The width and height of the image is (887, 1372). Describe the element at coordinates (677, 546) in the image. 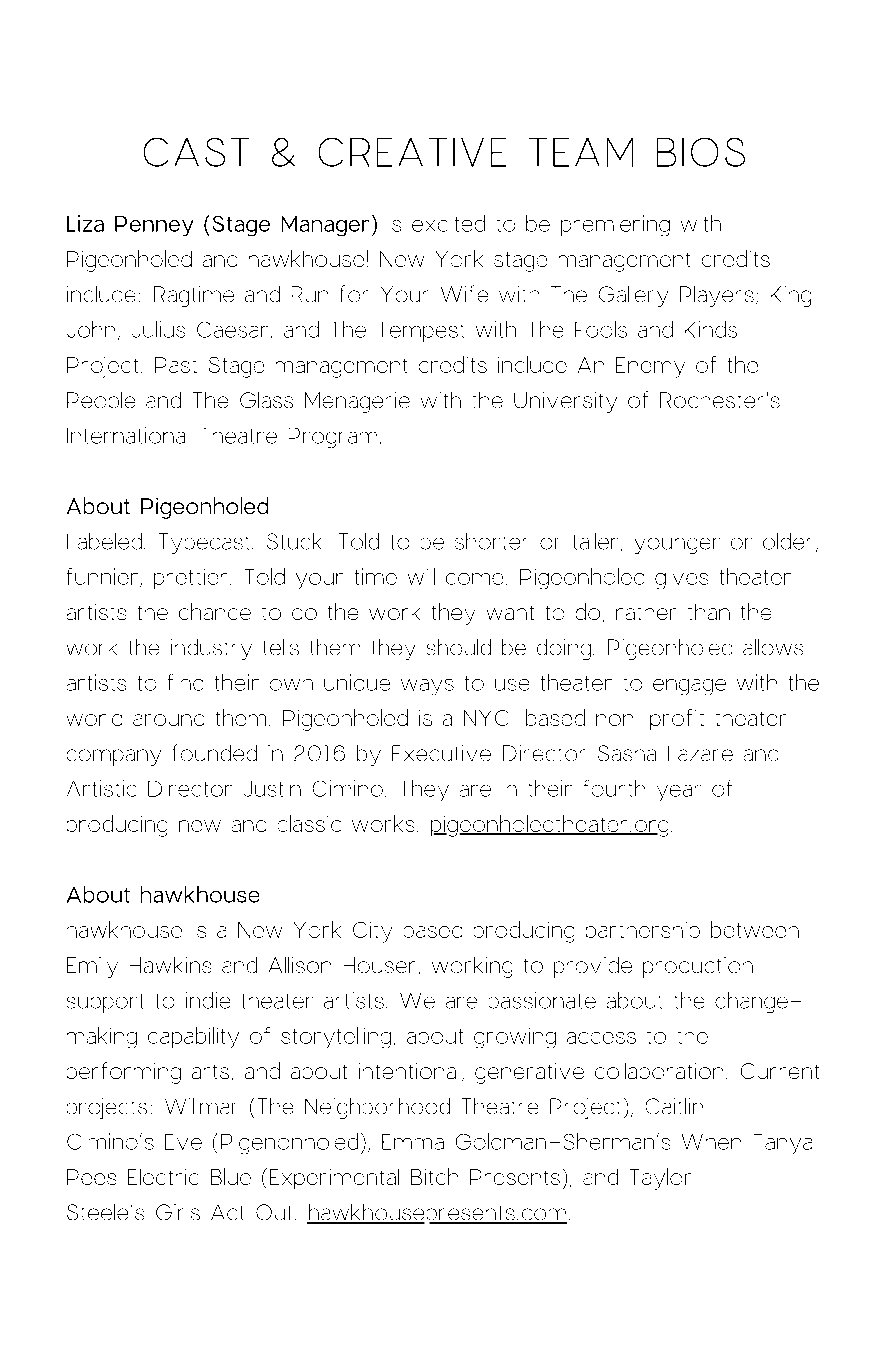

I see `younger` at that location.
